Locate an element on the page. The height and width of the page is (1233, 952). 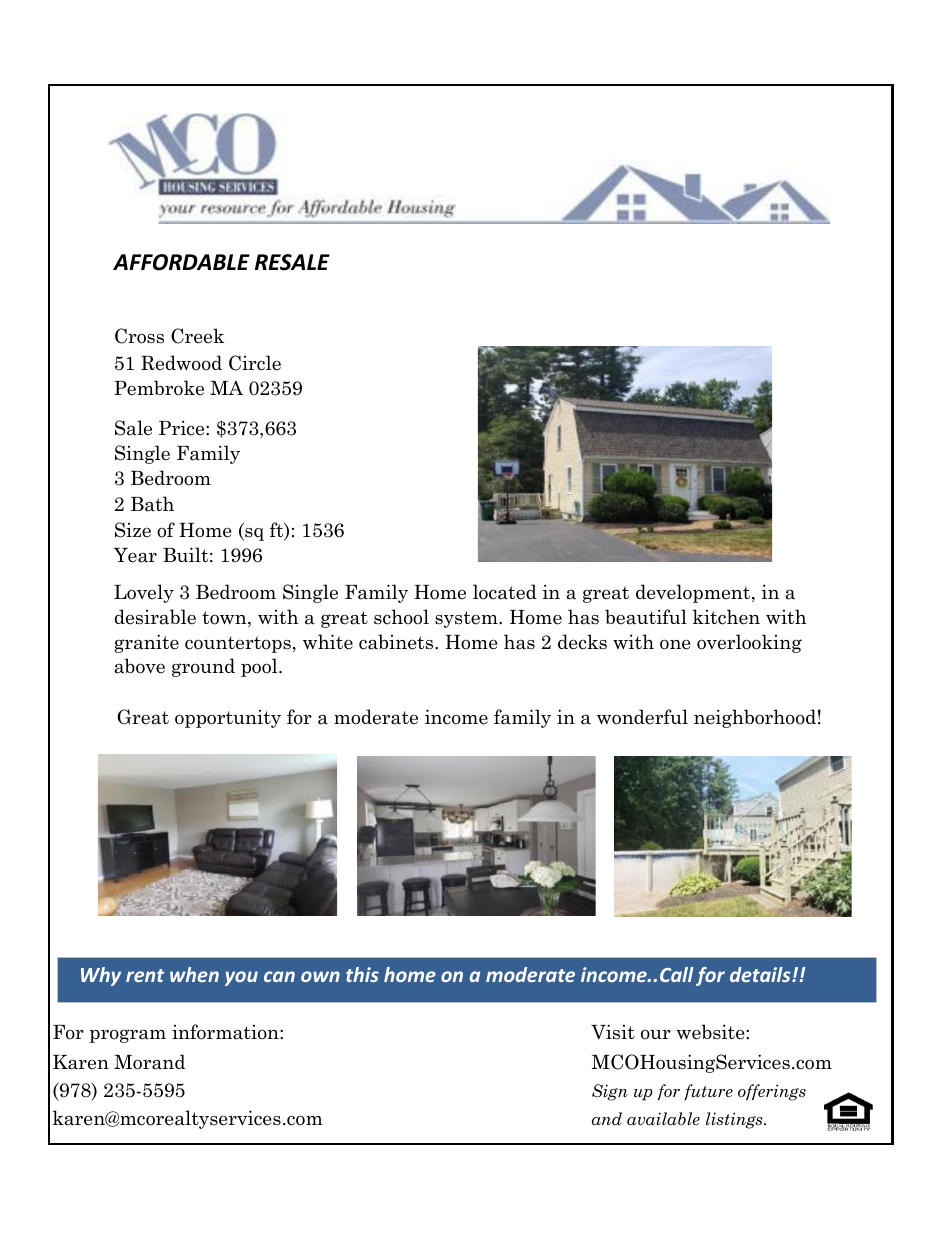
Year is located at coordinates (135, 555).
